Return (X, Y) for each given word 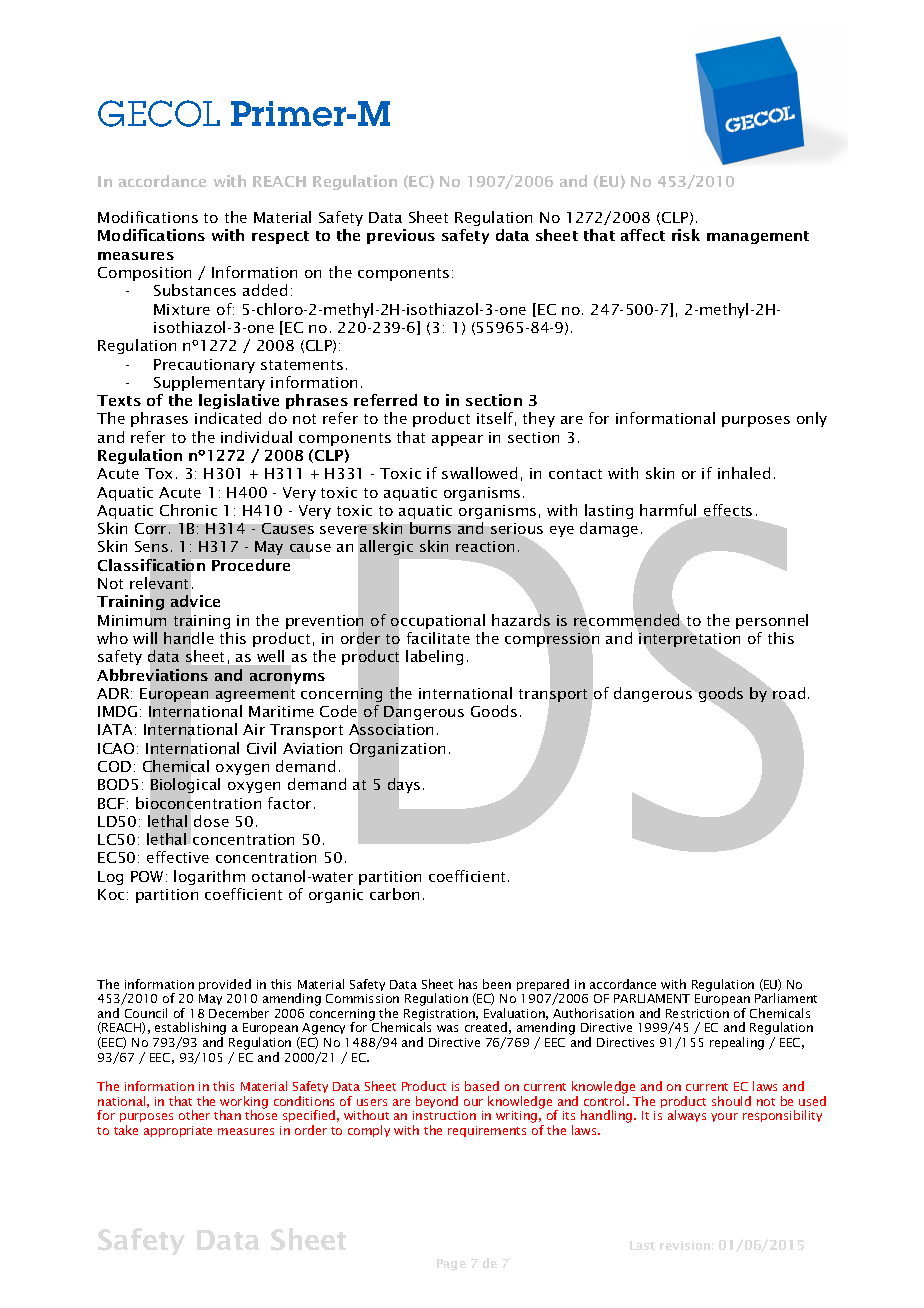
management (758, 237)
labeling (434, 657)
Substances (195, 290)
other (194, 1115)
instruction (444, 1115)
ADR (114, 693)
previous (401, 236)
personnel (772, 621)
